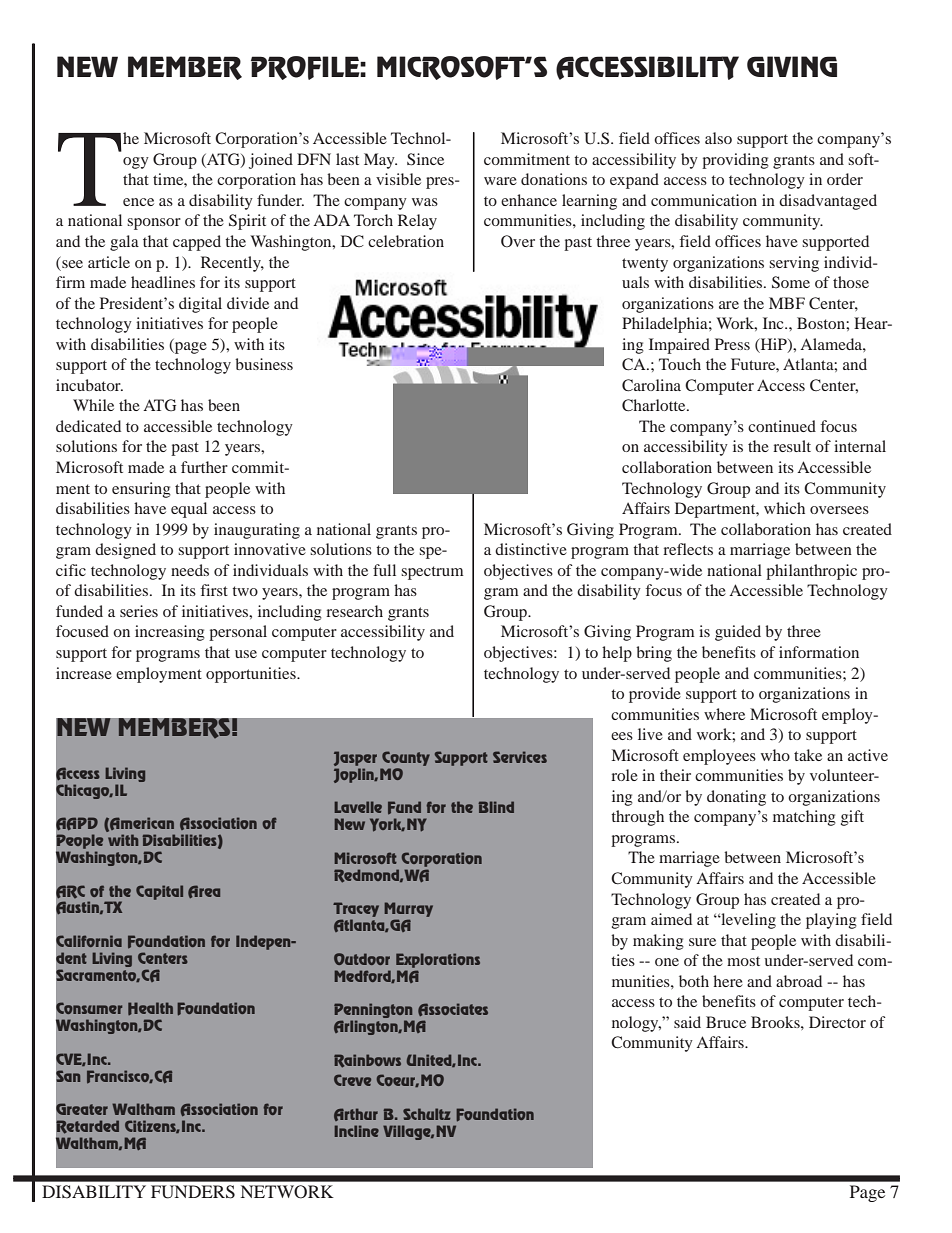  What do you see at coordinates (150, 1008) in the screenshot?
I see `Health` at bounding box center [150, 1008].
